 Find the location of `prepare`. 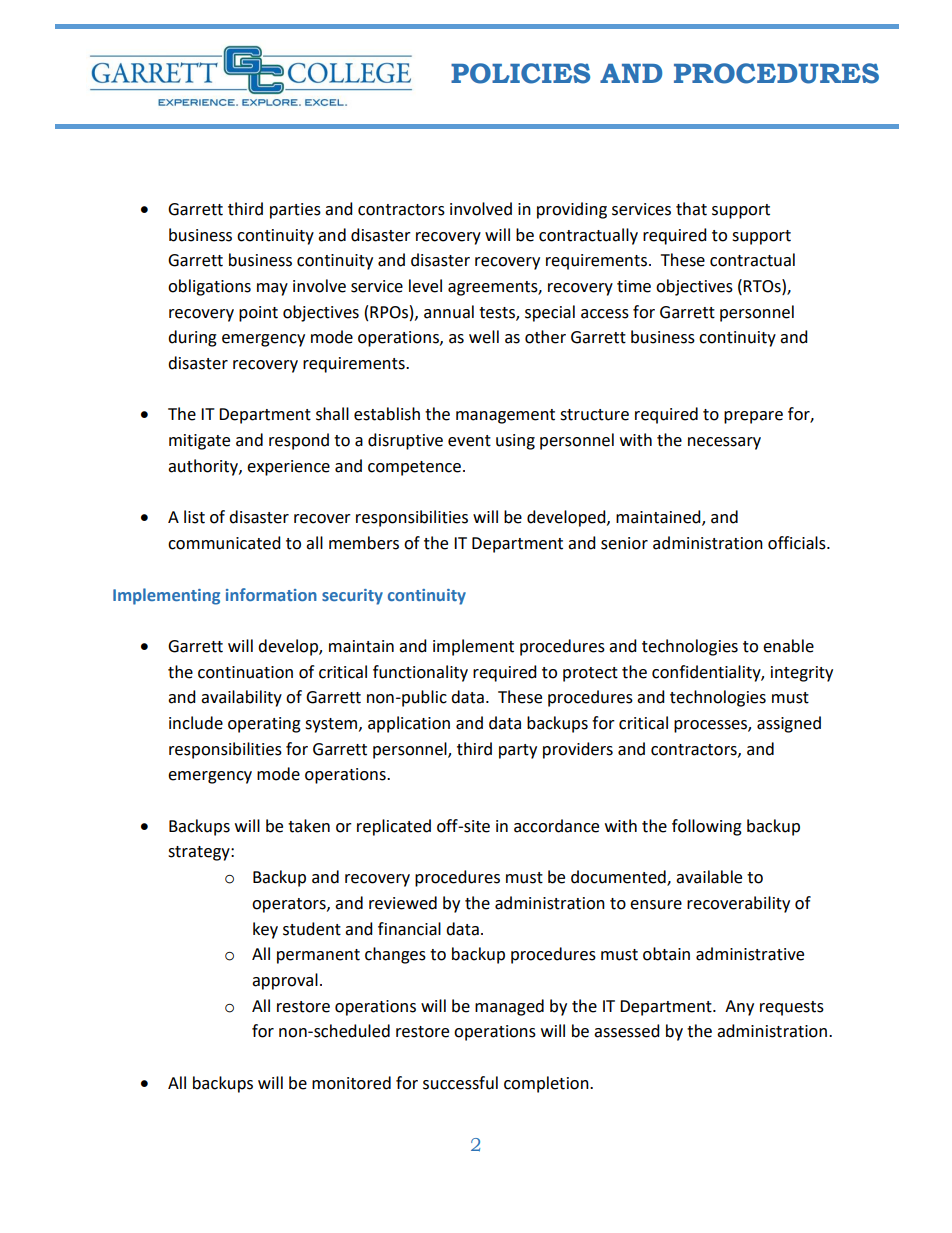

prepare is located at coordinates (753, 417).
